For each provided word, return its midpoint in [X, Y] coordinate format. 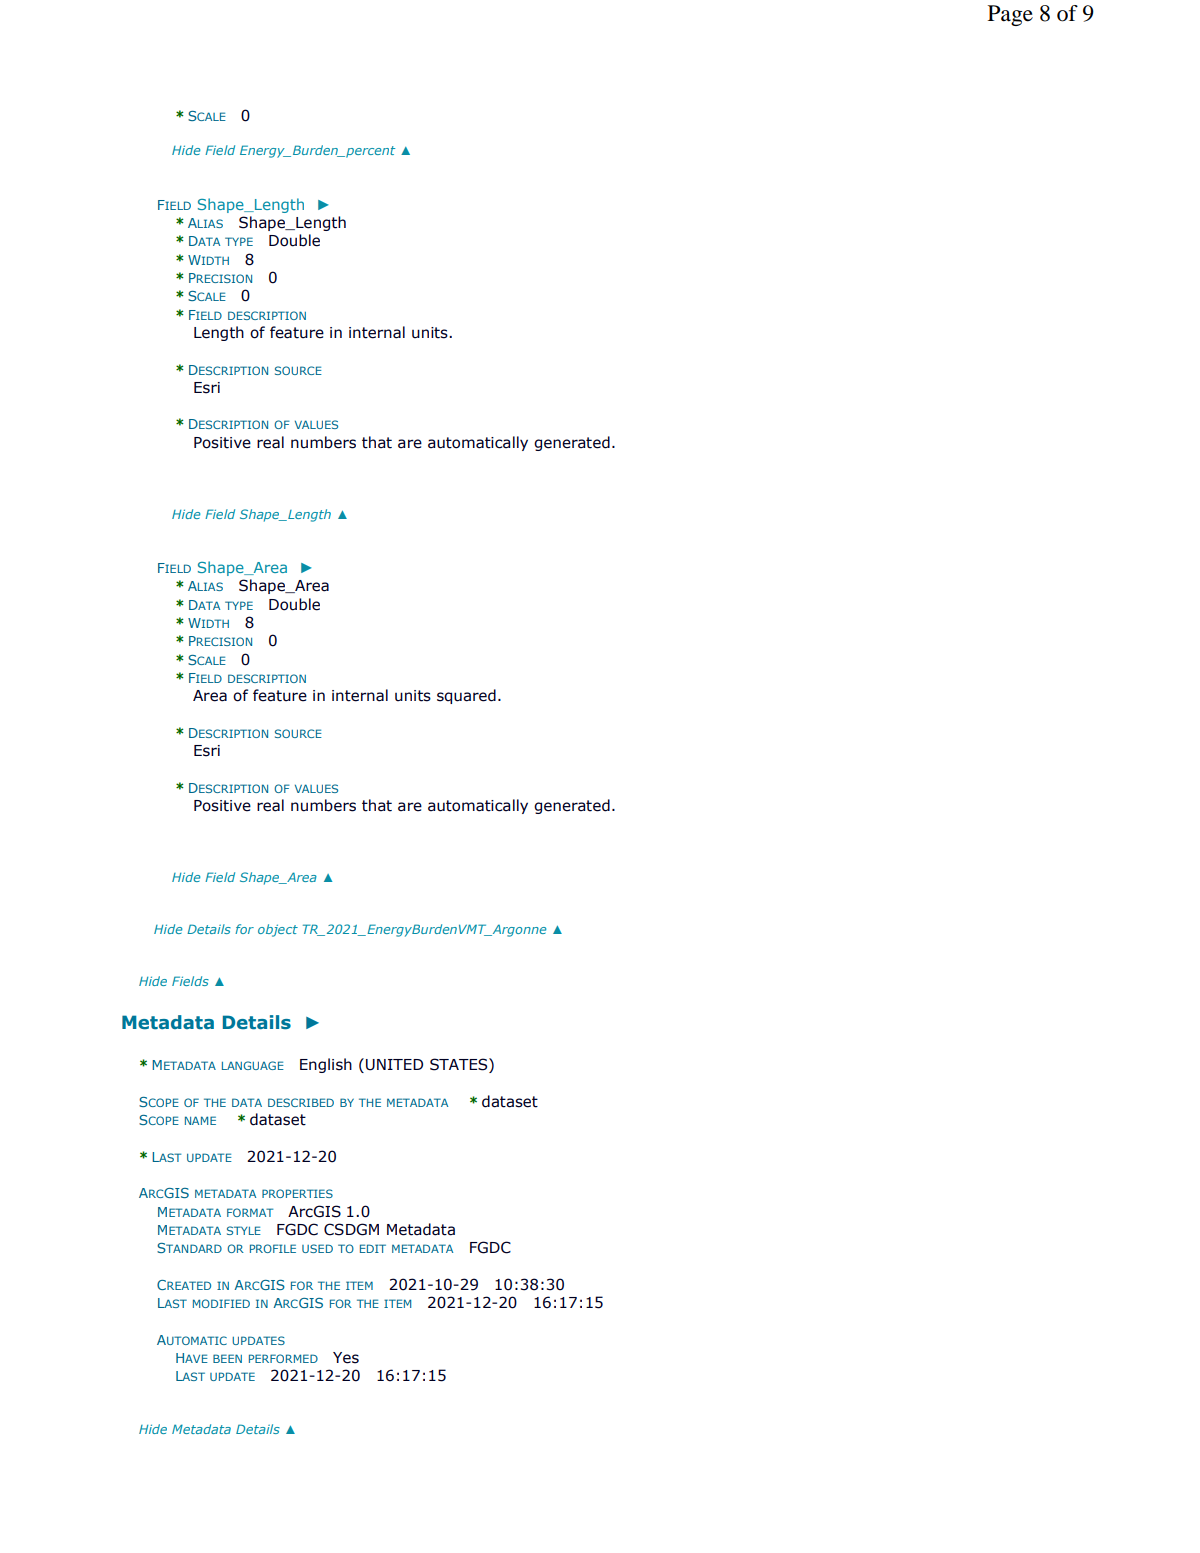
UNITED [394, 1065]
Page [1010, 15]
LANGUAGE [253, 1065]
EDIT [373, 1248]
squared [466, 696]
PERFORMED [283, 1358]
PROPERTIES [297, 1193]
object [278, 930]
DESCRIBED [301, 1102]
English [326, 1065]
